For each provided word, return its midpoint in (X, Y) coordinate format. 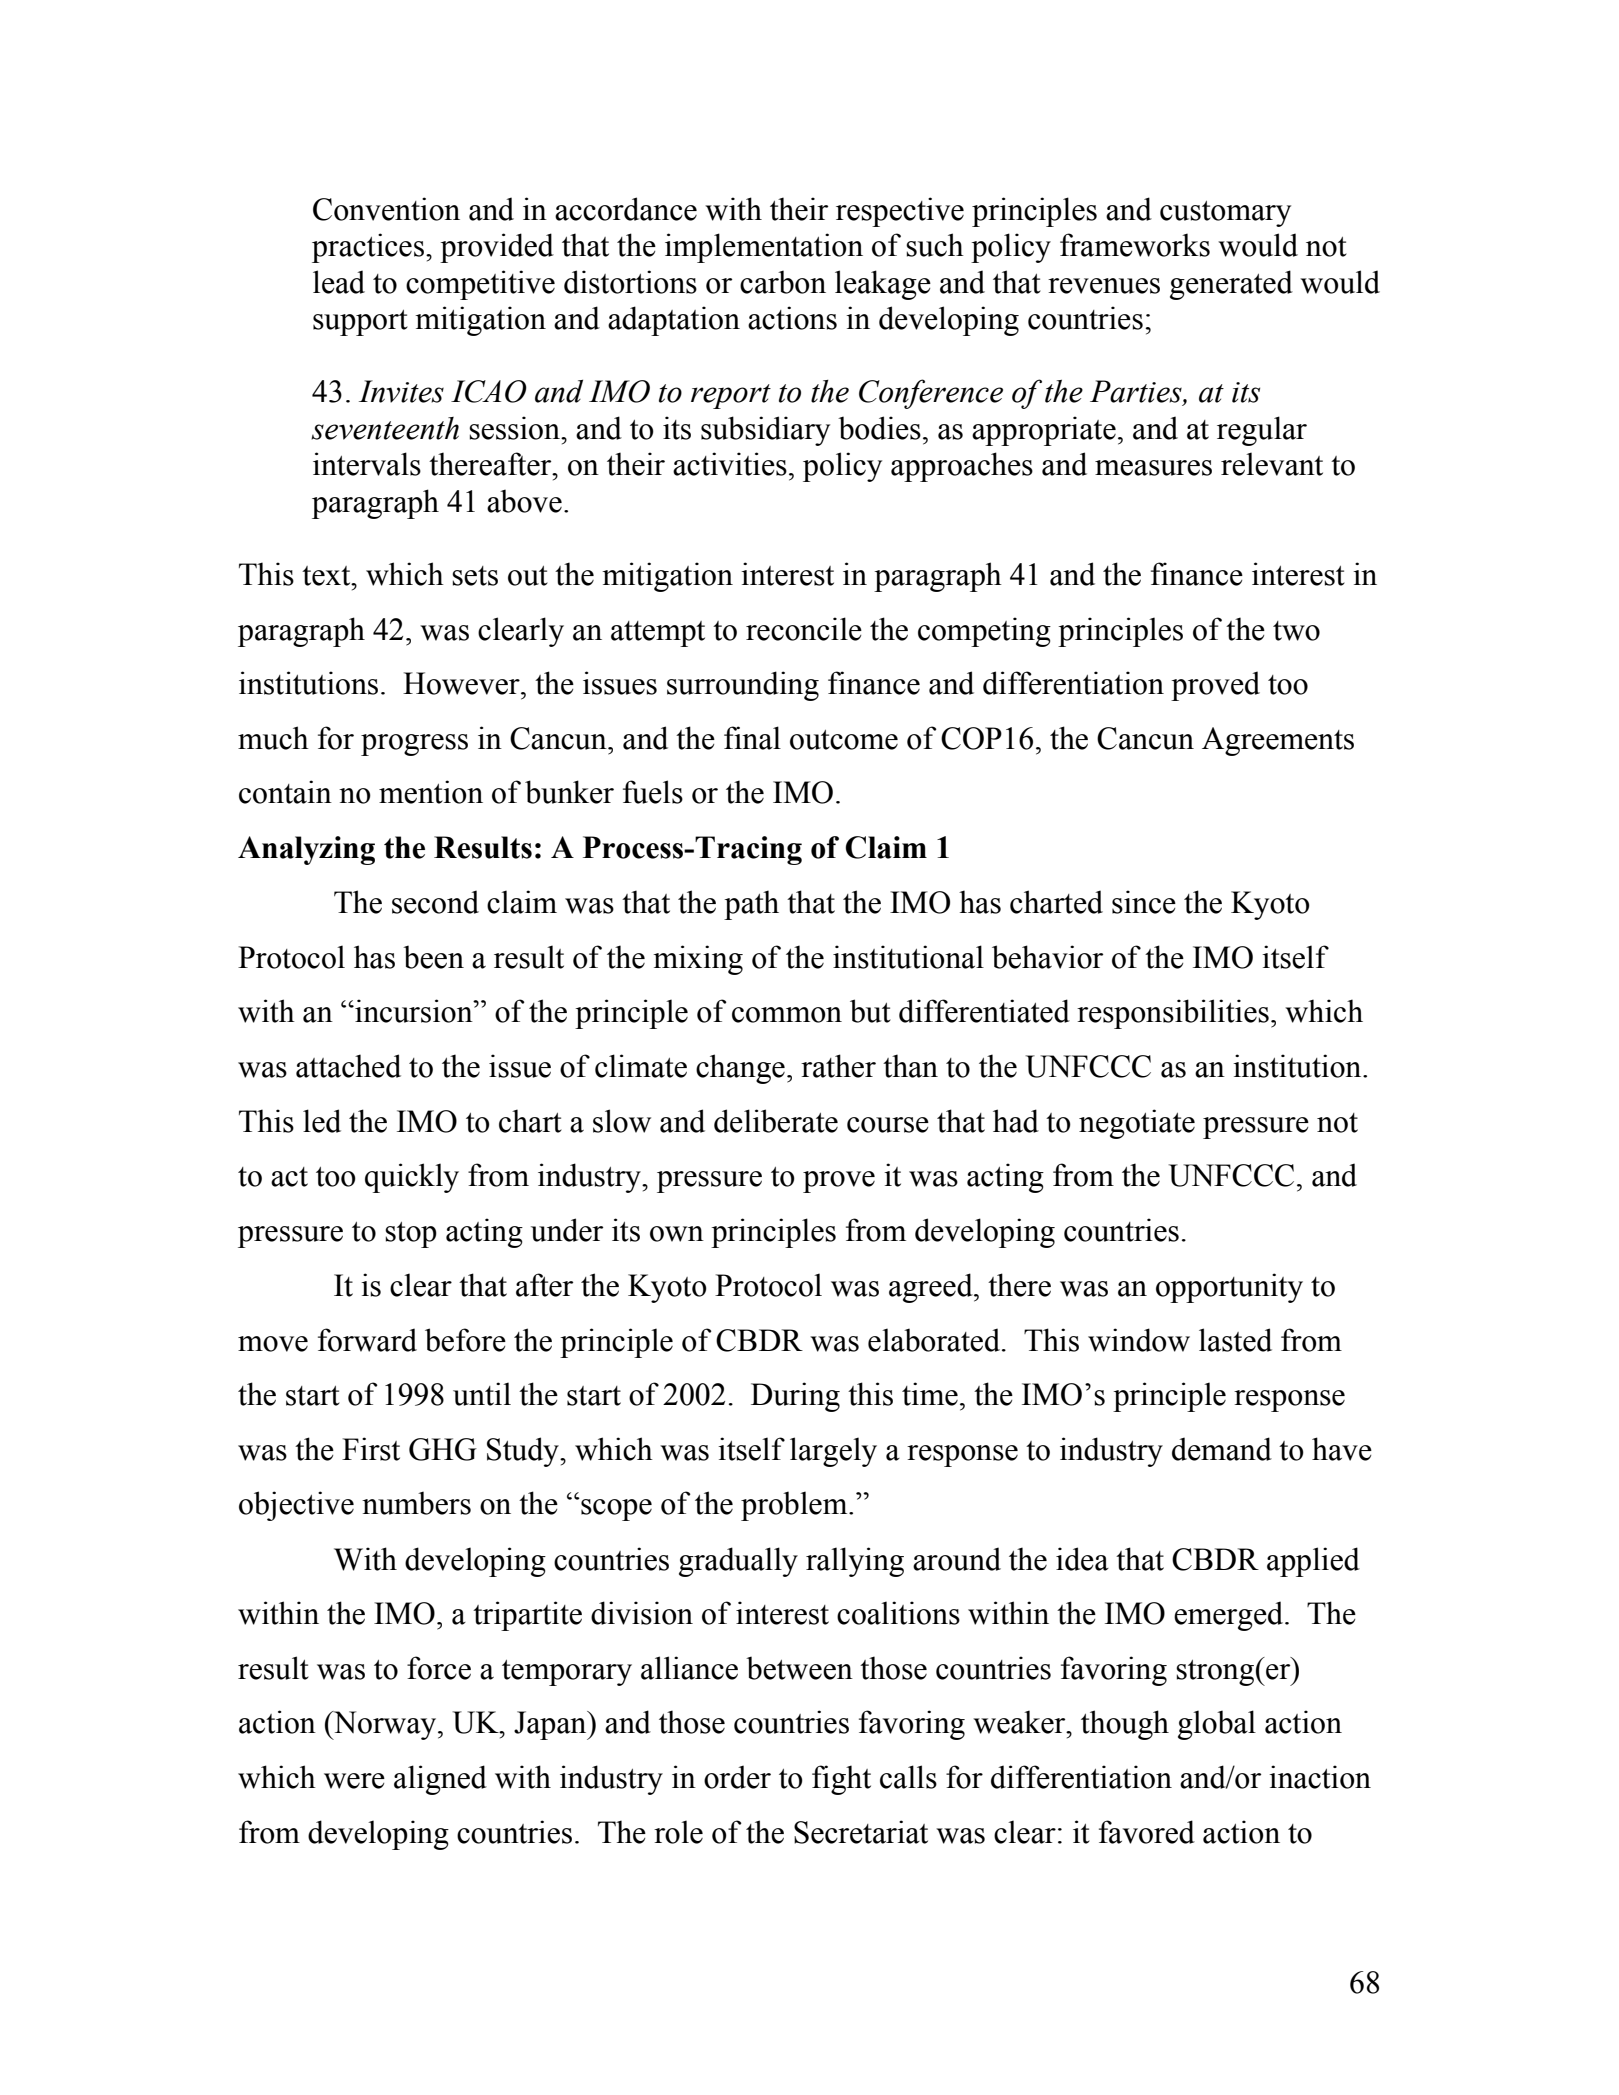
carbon (783, 282)
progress (414, 745)
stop (411, 1235)
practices (368, 248)
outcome (844, 740)
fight (841, 1780)
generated (1231, 285)
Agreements (1278, 741)
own (677, 1234)
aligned (440, 1780)
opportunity (1229, 1288)
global (1217, 1725)
